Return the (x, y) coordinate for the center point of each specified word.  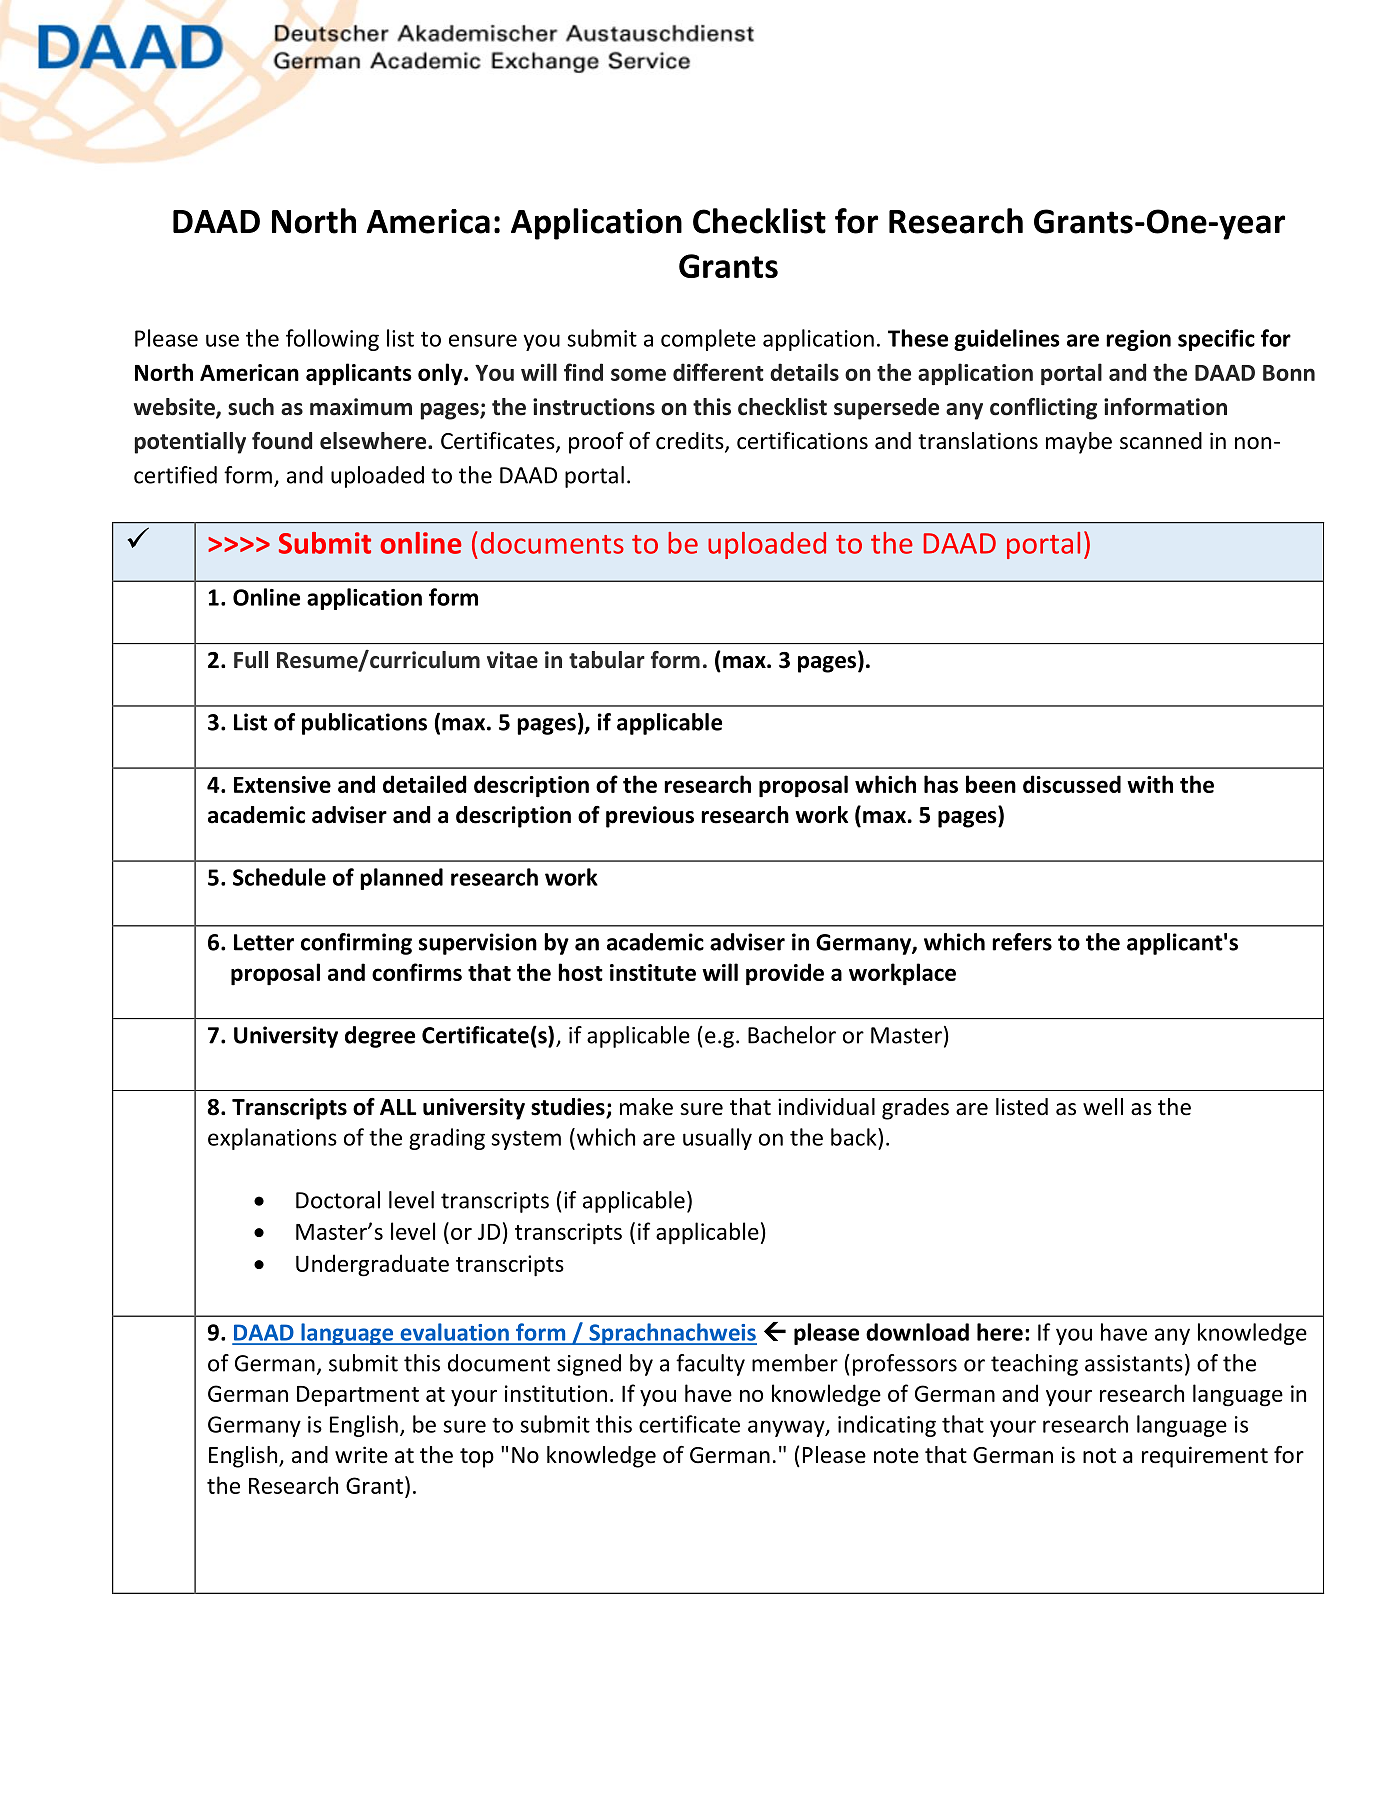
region (1138, 340)
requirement (1205, 1457)
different (718, 372)
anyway (787, 1428)
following (332, 340)
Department (358, 1396)
